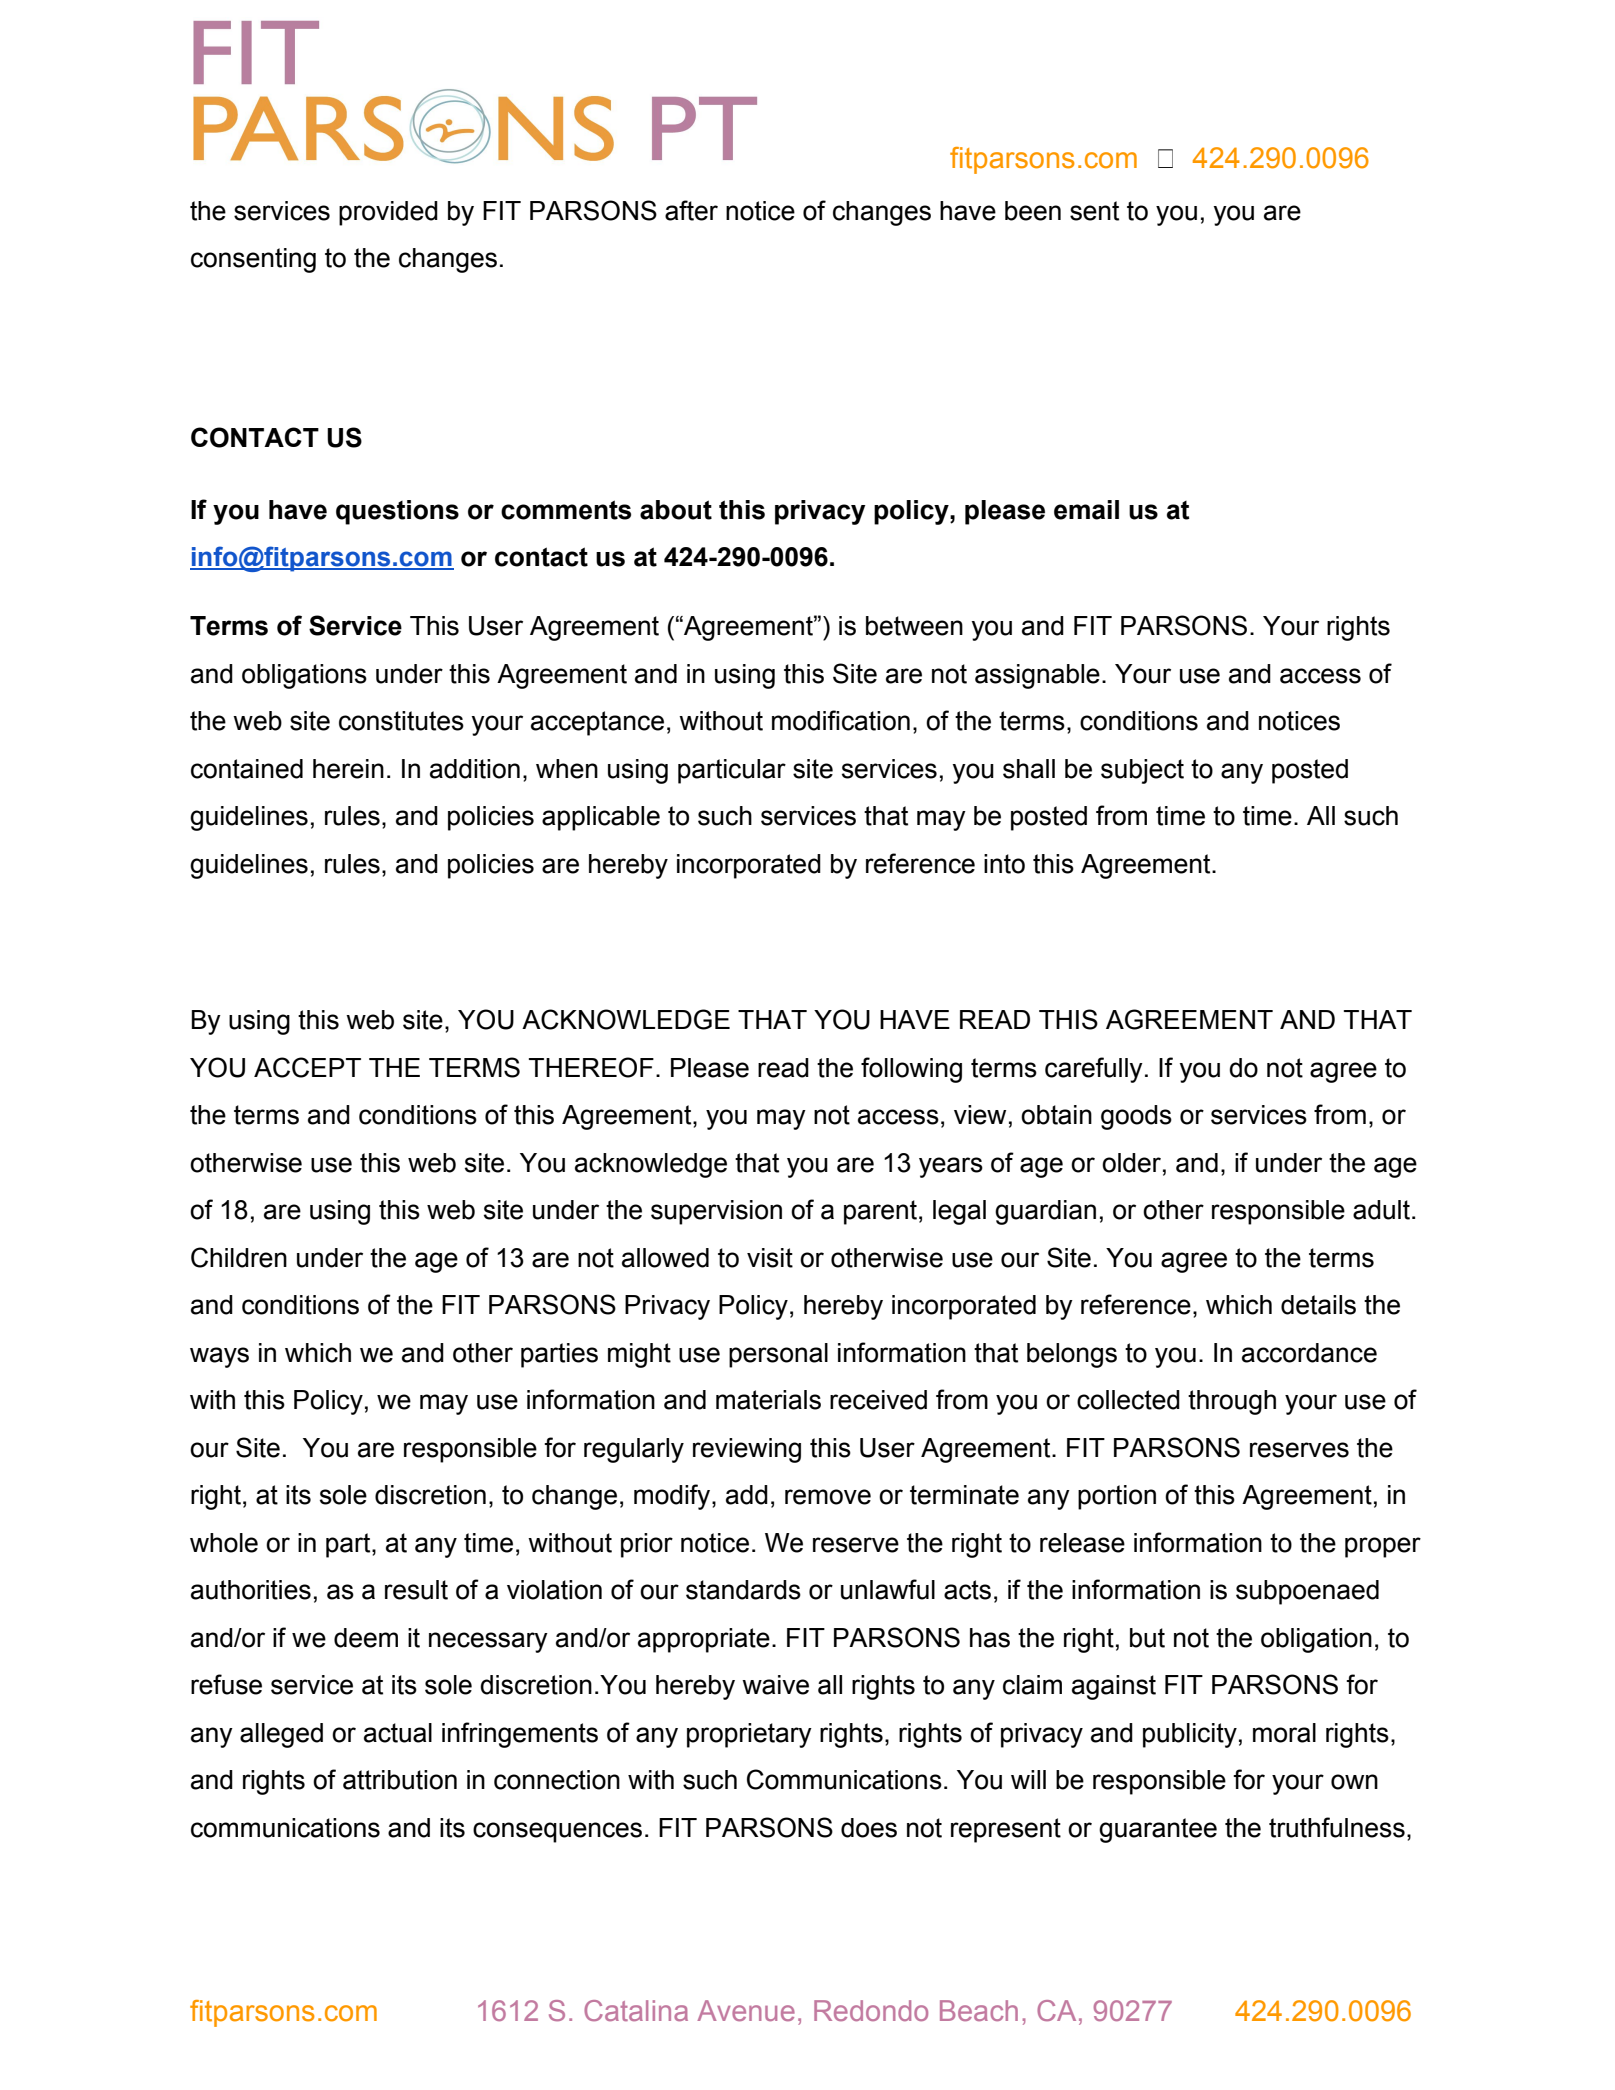 Image resolution: width=1615 pixels, height=2090 pixels. I want to click on been, so click(1033, 211).
